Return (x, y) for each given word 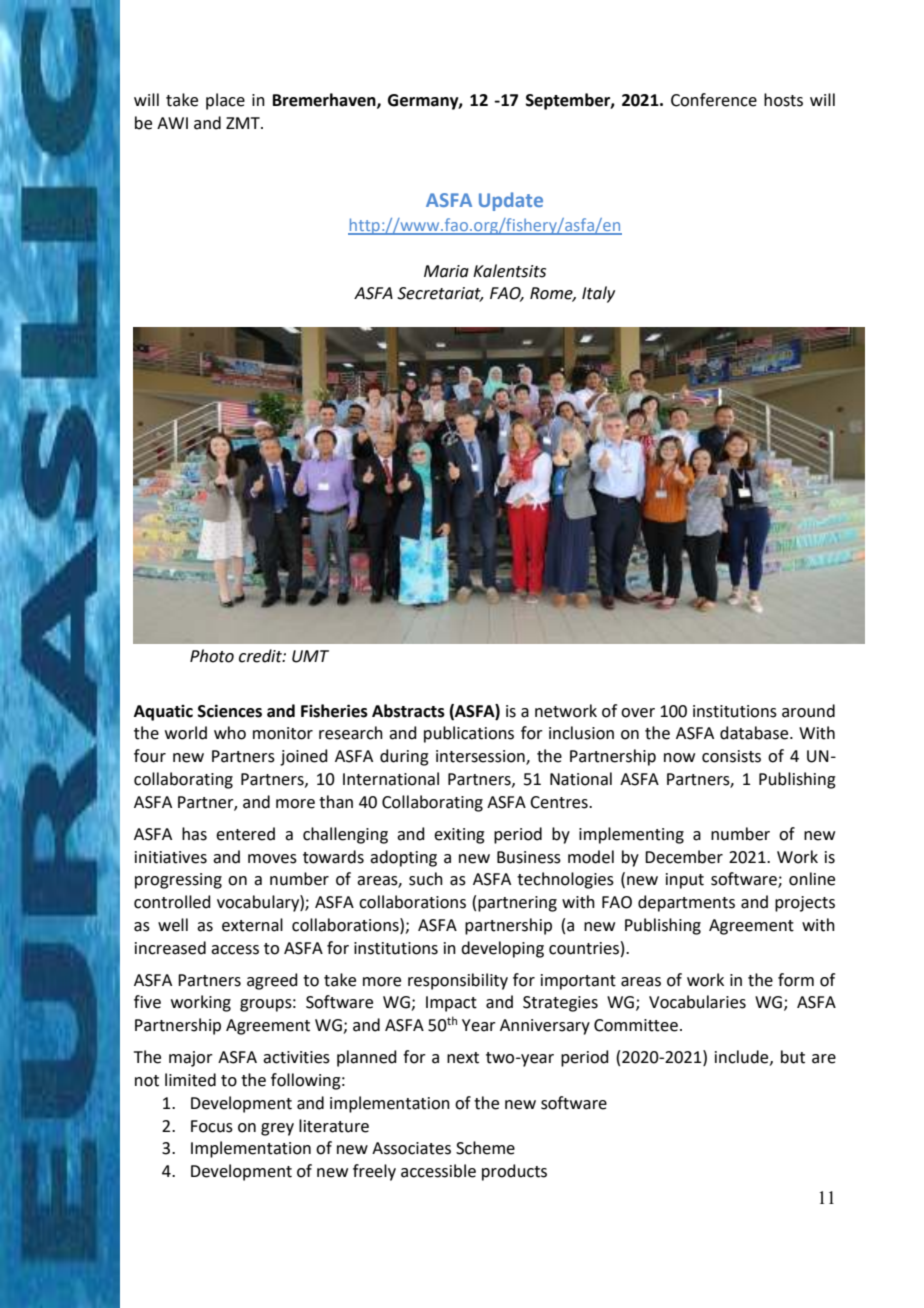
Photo (212, 656)
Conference (714, 100)
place (225, 101)
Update (511, 201)
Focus (212, 1126)
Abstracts (408, 711)
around (808, 711)
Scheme (485, 1148)
